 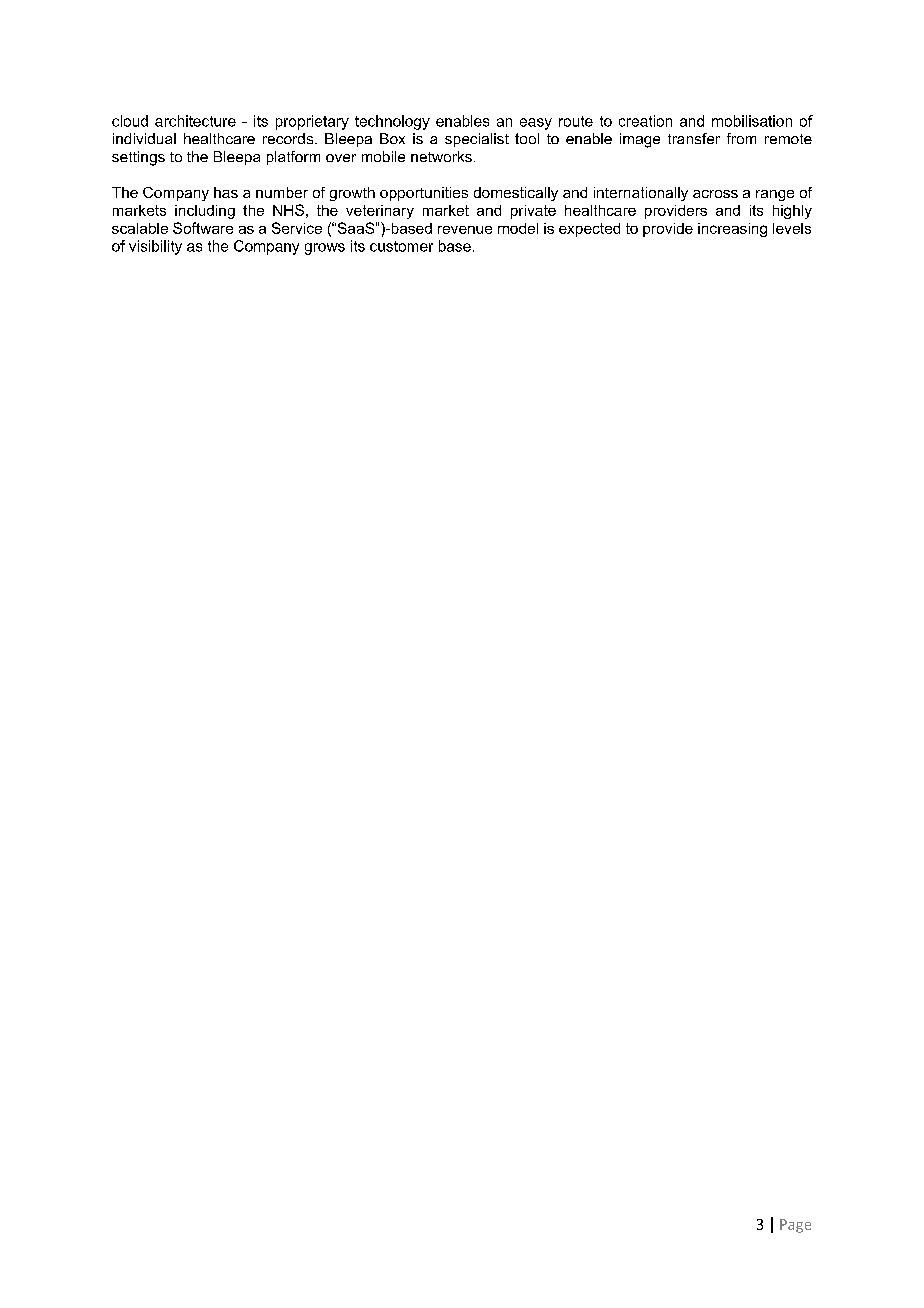 I want to click on transfer, so click(x=694, y=138).
